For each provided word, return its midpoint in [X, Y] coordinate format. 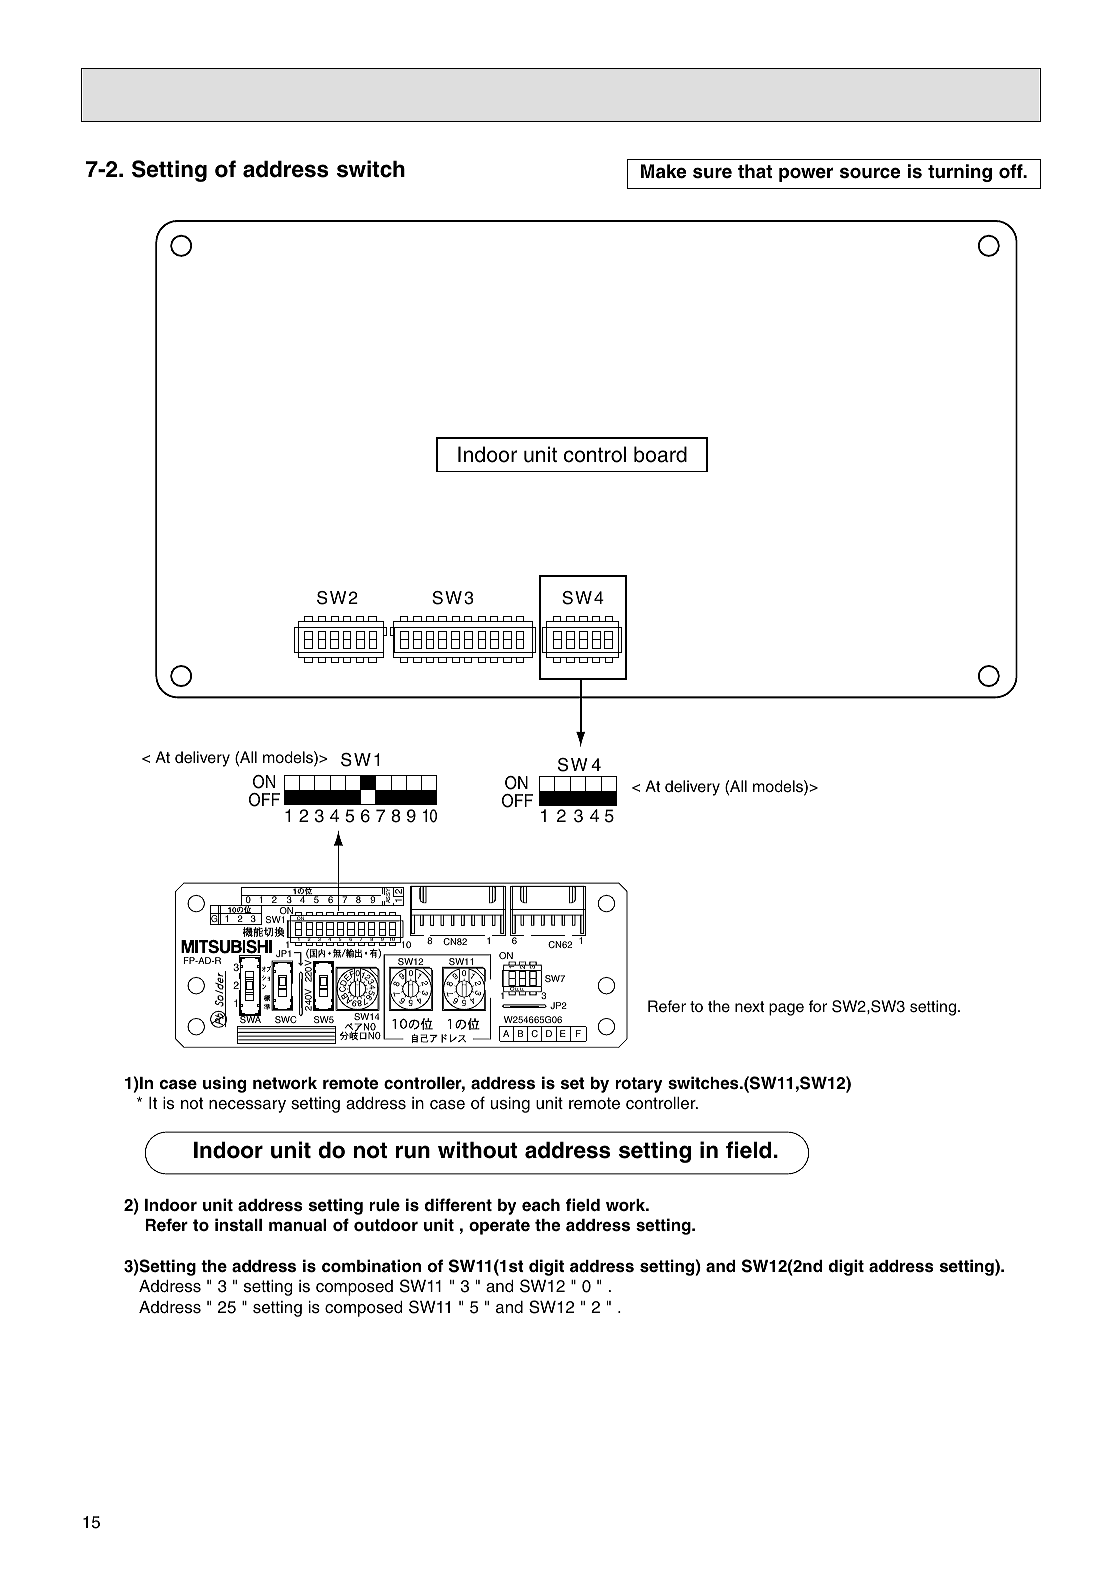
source [870, 173]
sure [712, 173]
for [818, 1006]
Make [663, 171]
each [541, 1205]
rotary [639, 1085]
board [660, 454]
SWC [286, 1021]
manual [297, 1225]
